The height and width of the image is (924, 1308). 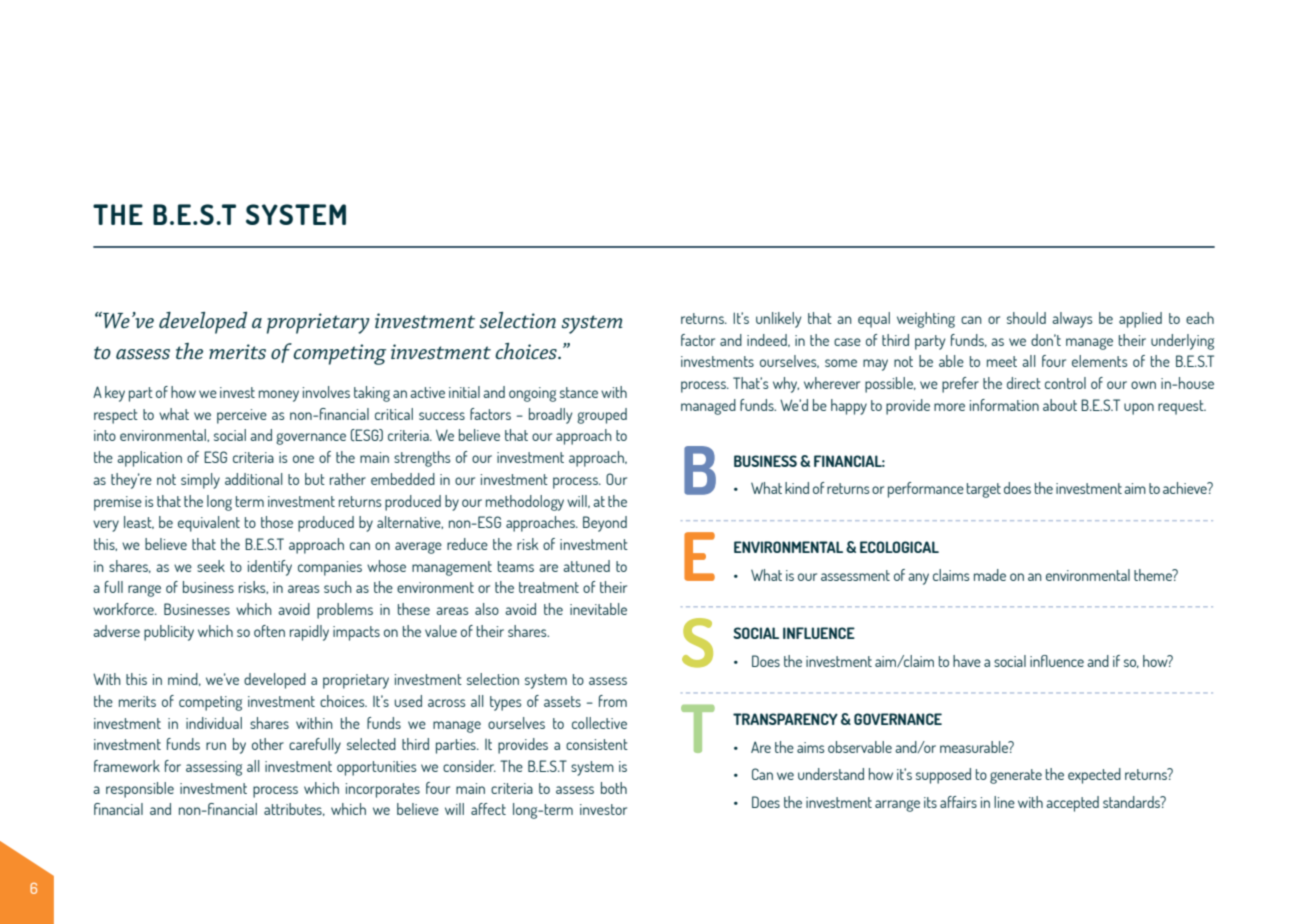 I want to click on indeed, so click(x=768, y=340).
